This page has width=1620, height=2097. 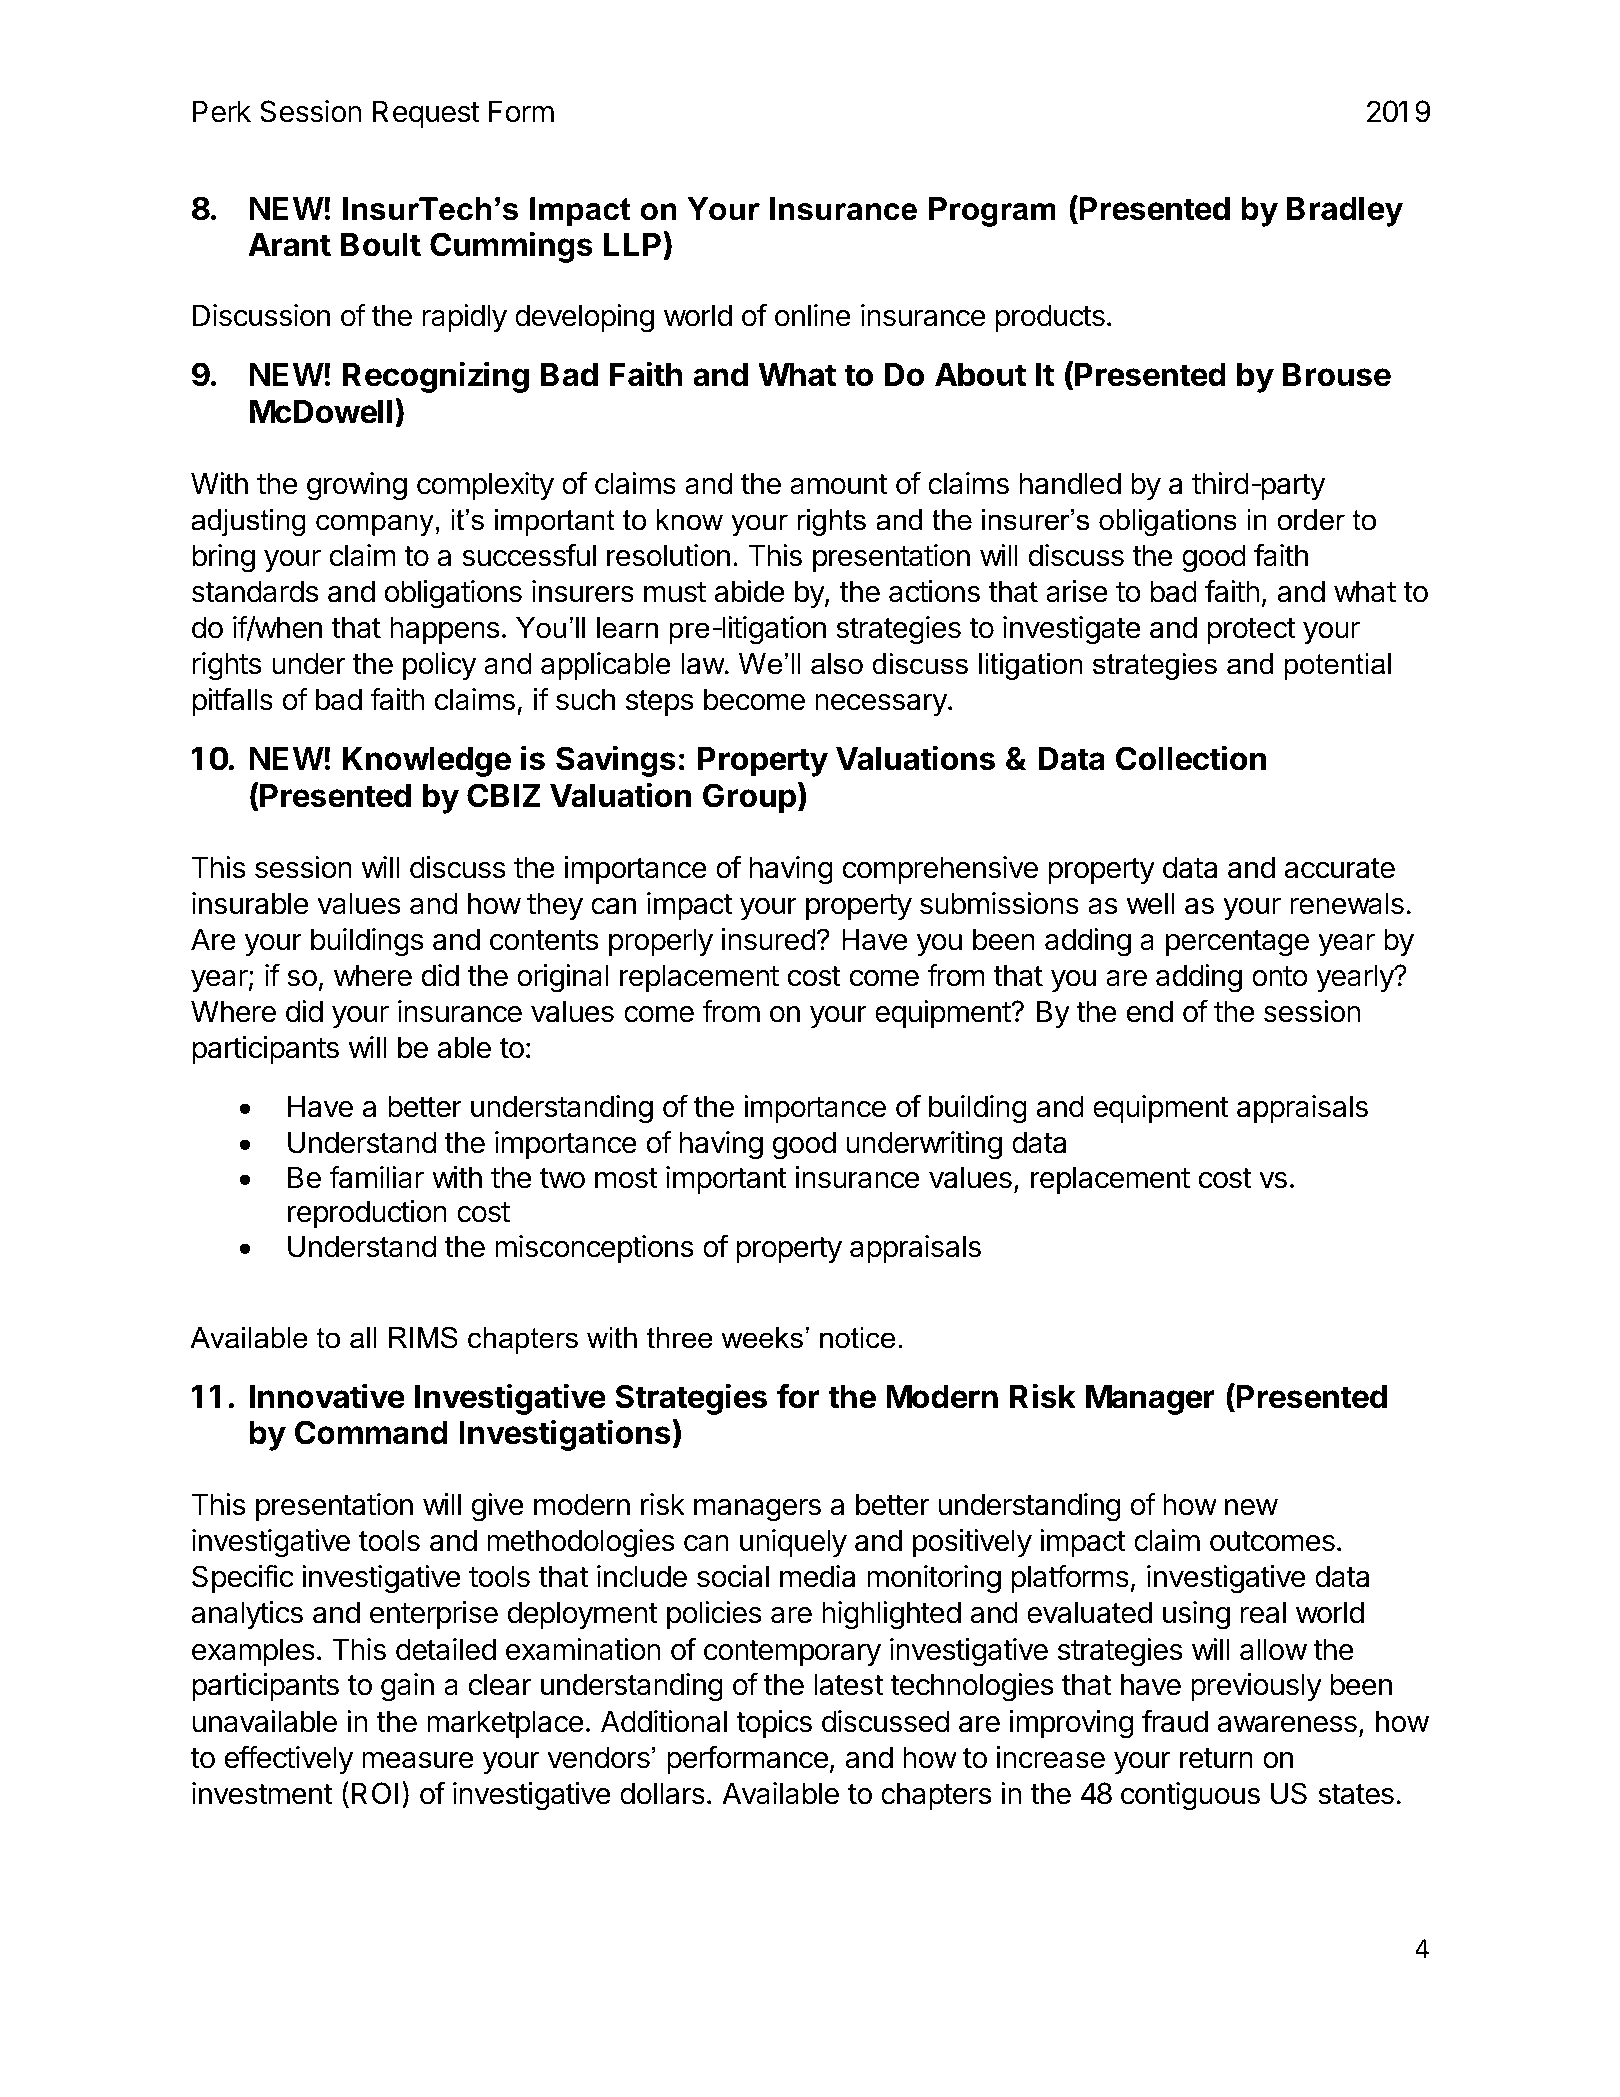 What do you see at coordinates (1251, 631) in the page?
I see `protect` at bounding box center [1251, 631].
